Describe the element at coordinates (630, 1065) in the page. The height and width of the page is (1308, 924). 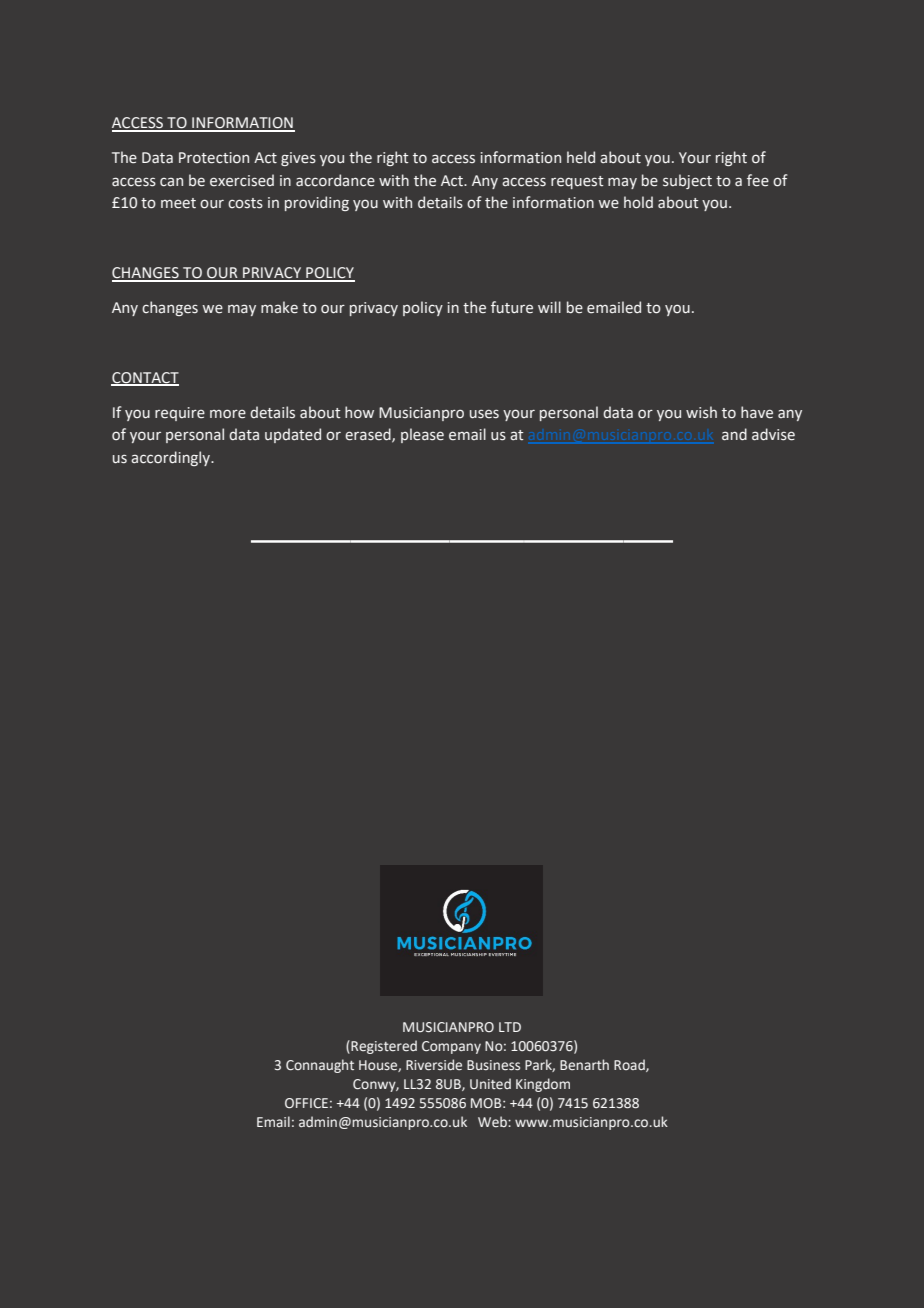
I see `Road` at that location.
